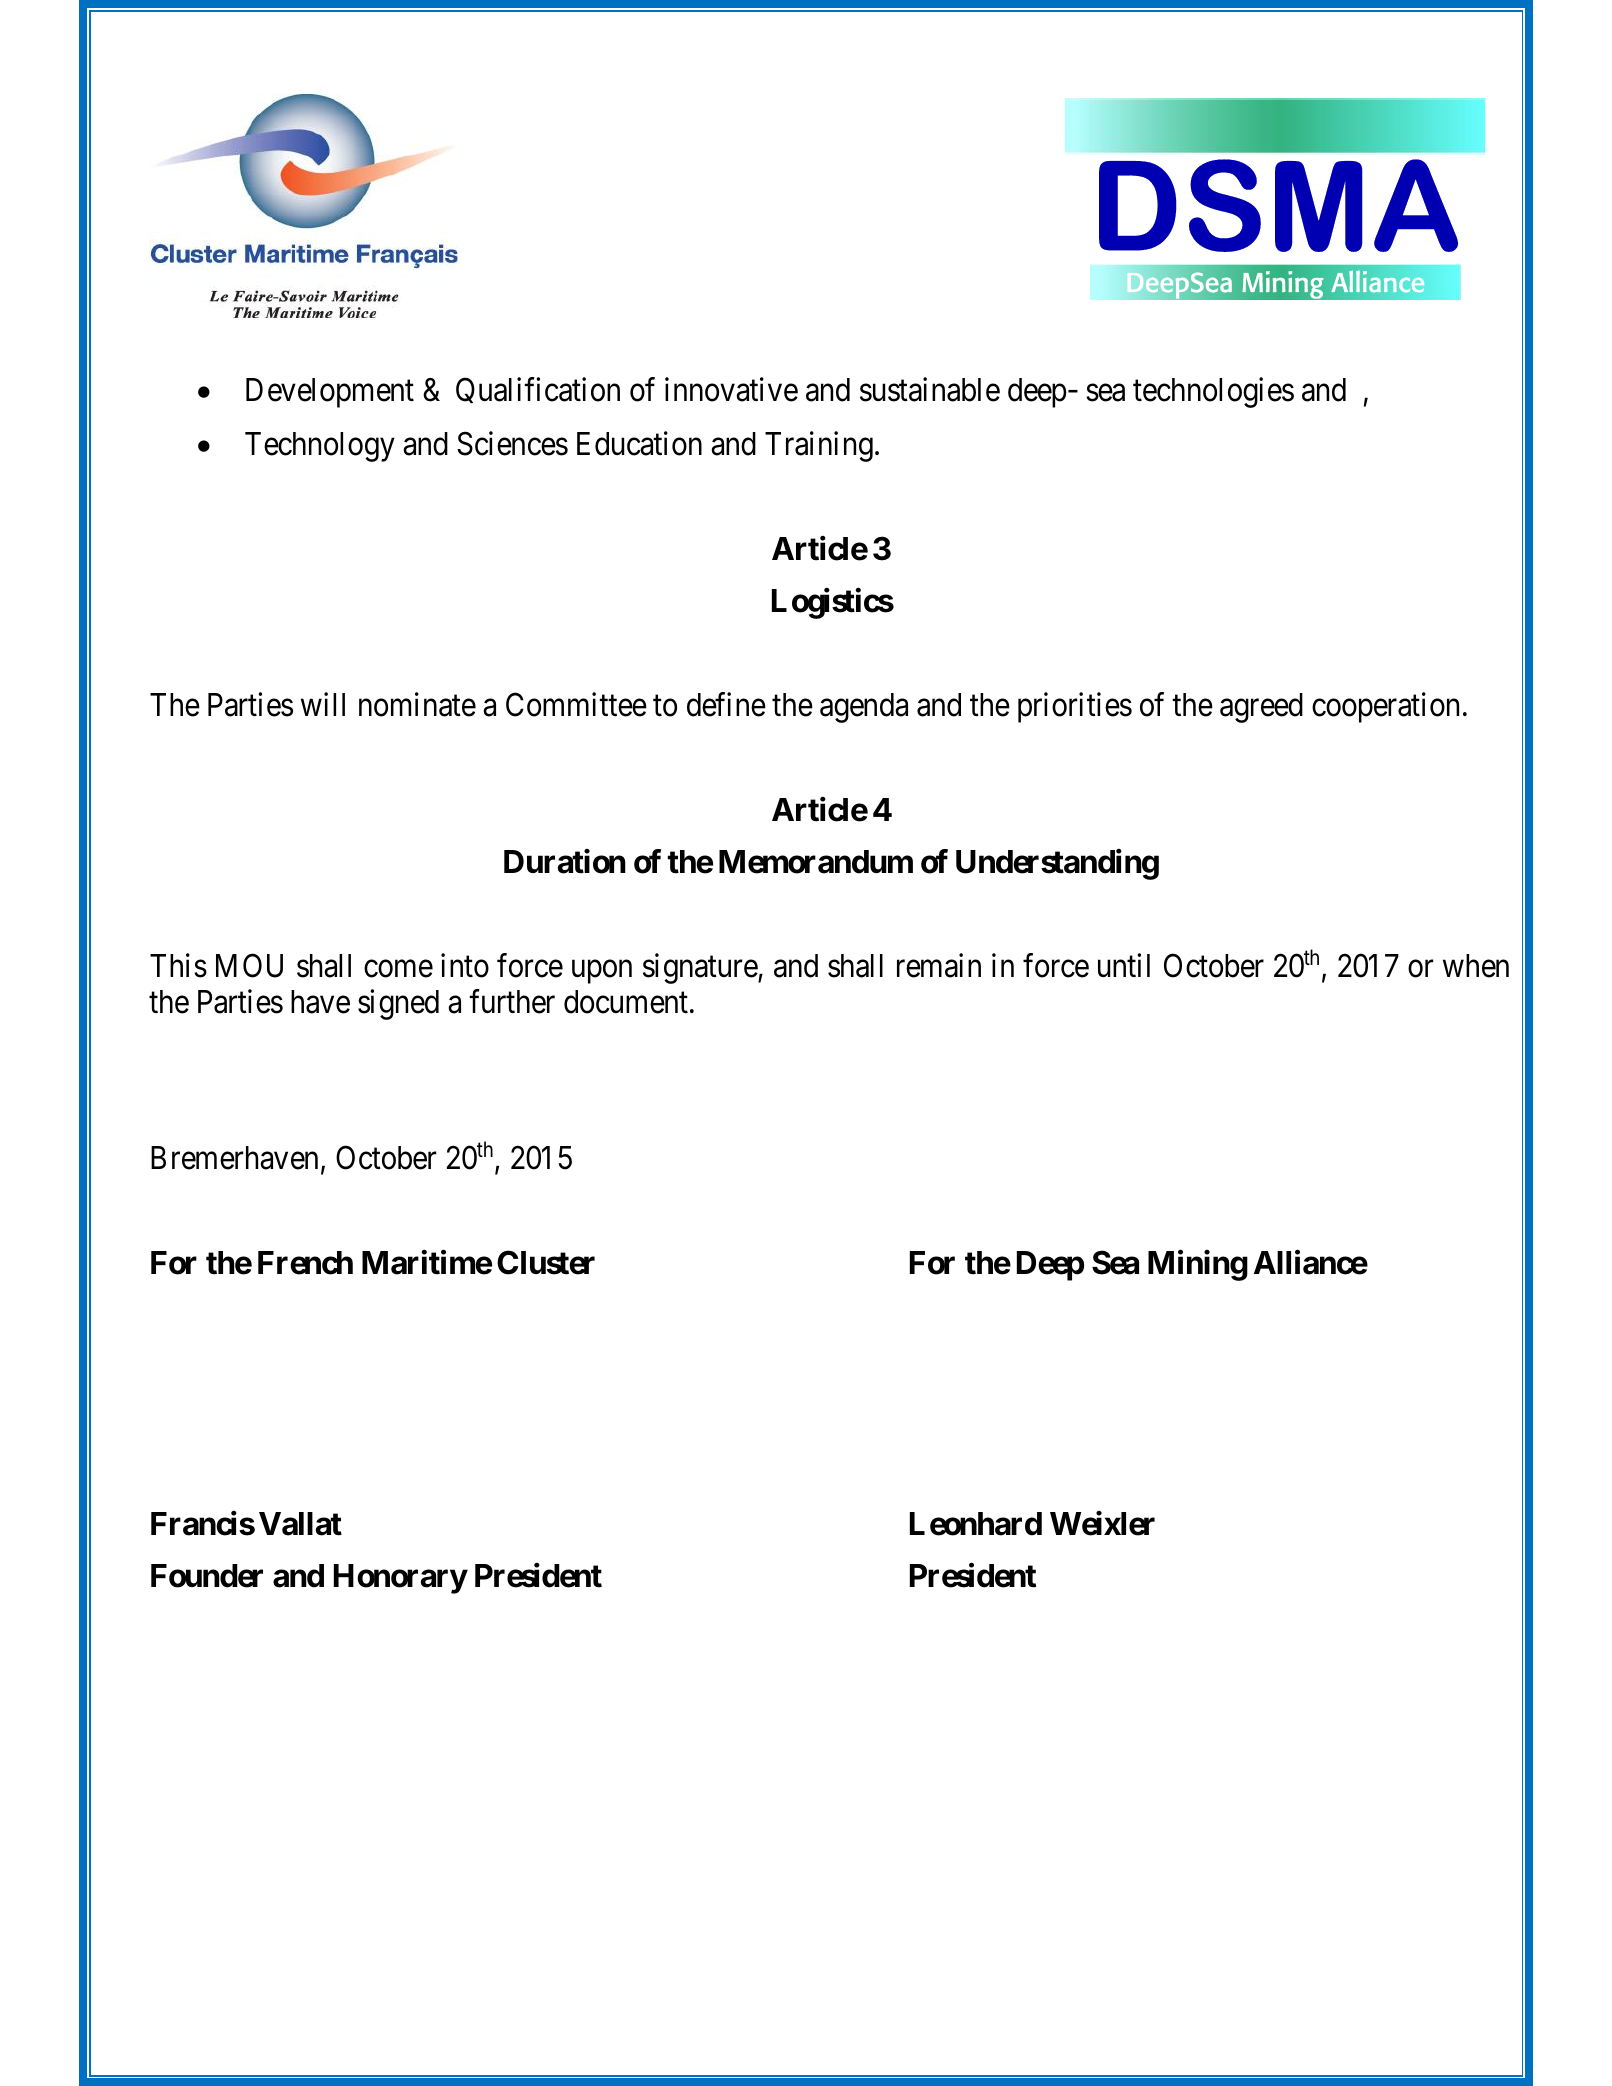 Image resolution: width=1612 pixels, height=2086 pixels. I want to click on remain, so click(939, 965).
